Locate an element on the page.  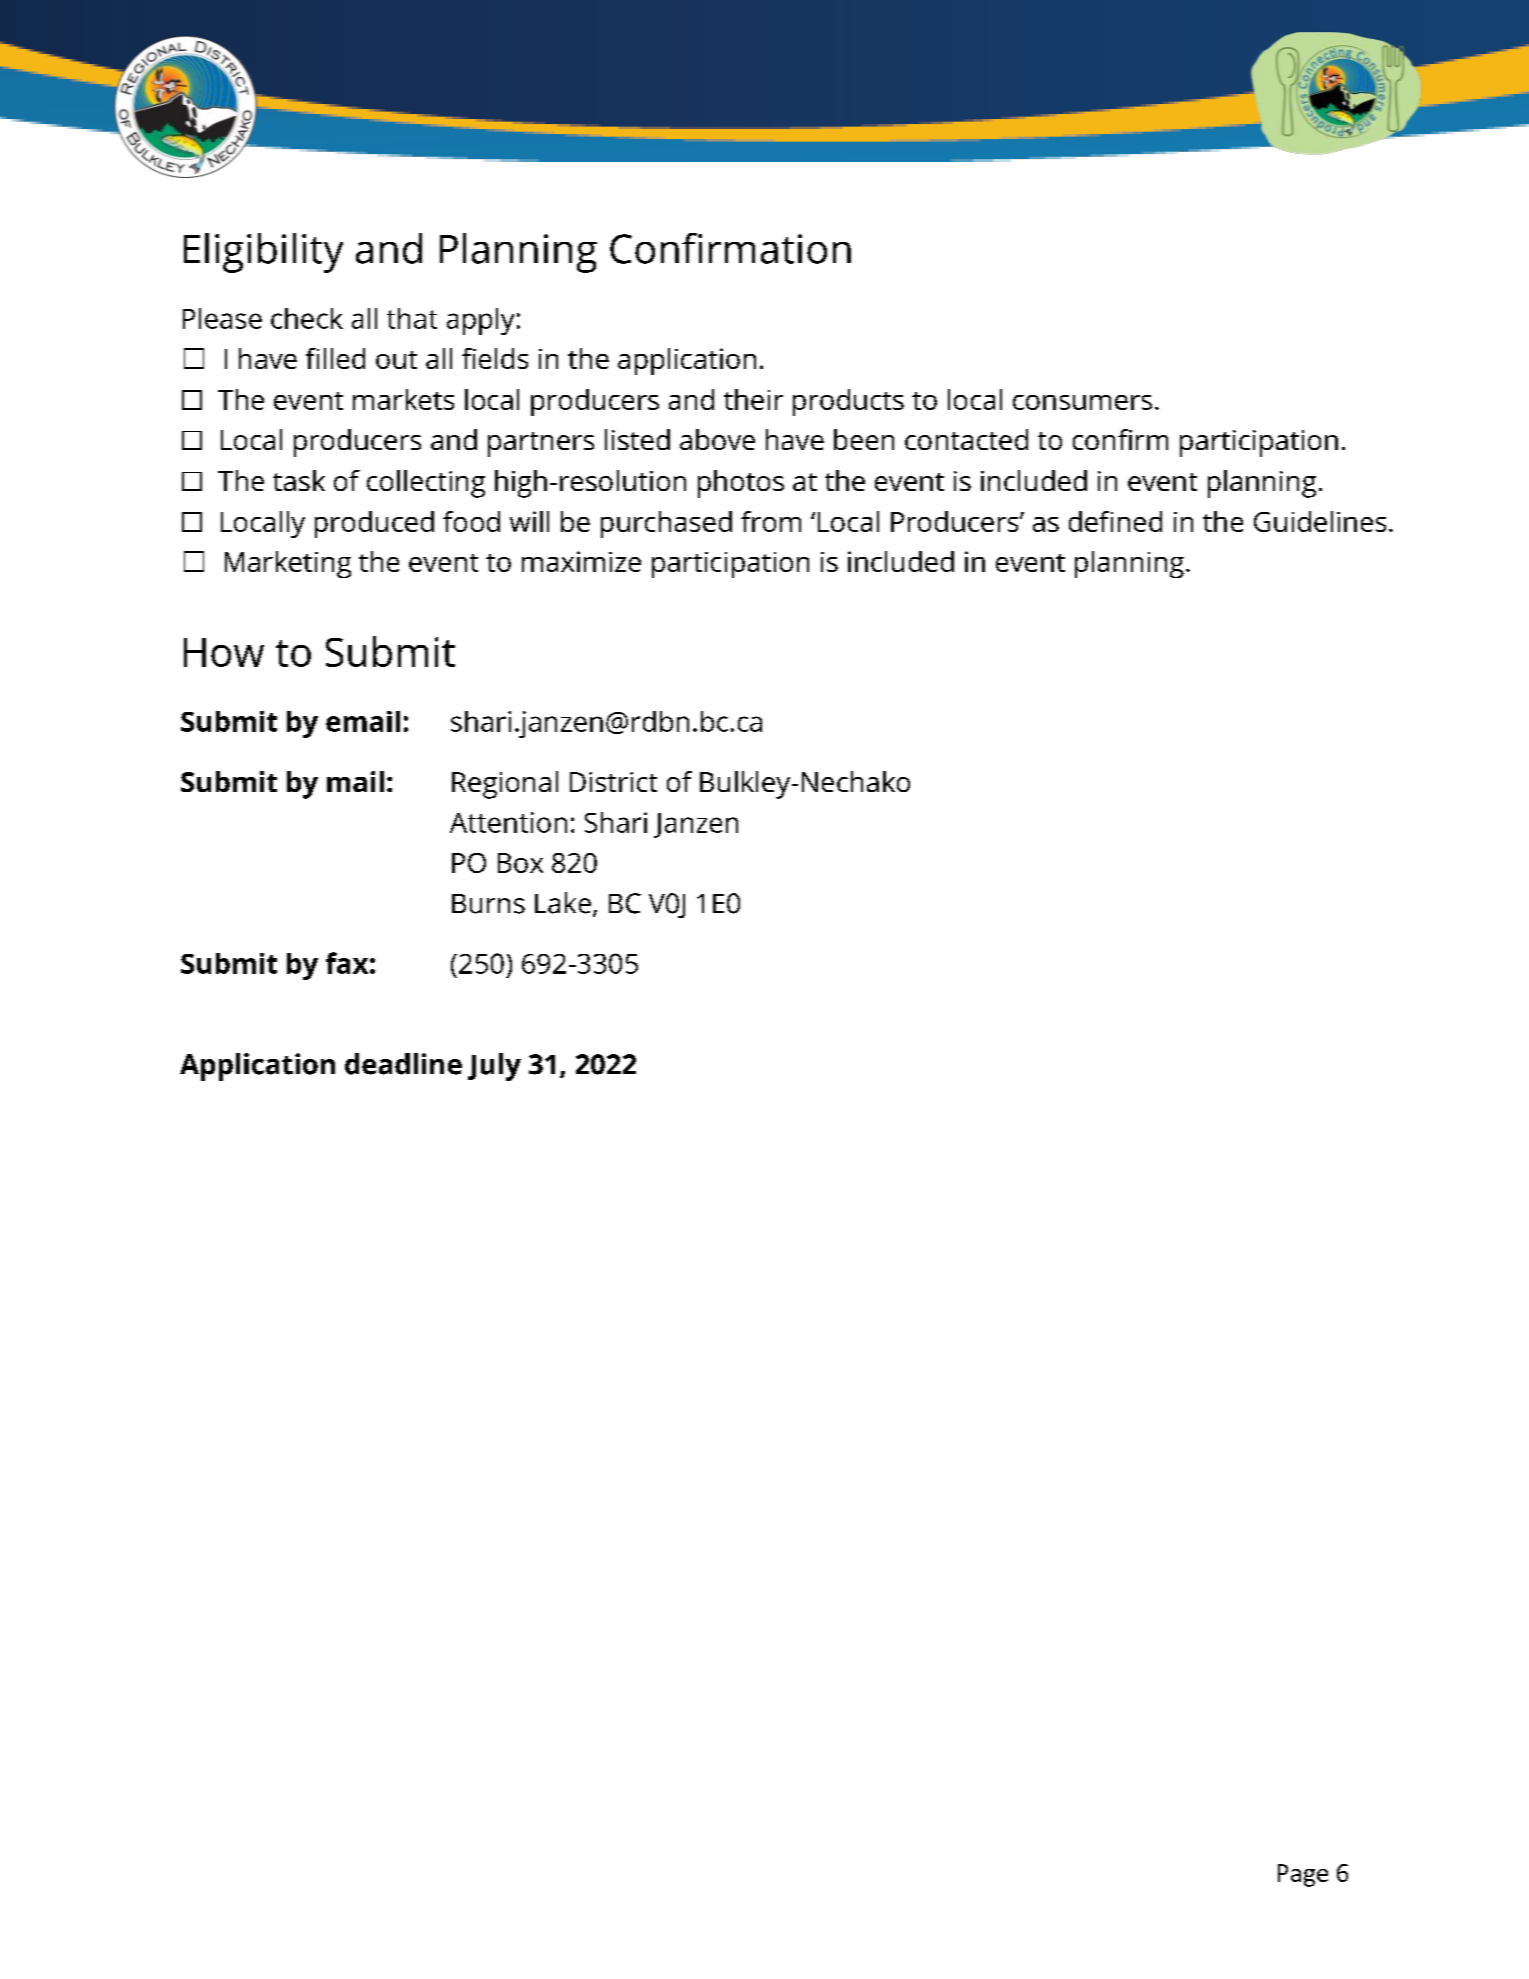
their is located at coordinates (753, 399).
